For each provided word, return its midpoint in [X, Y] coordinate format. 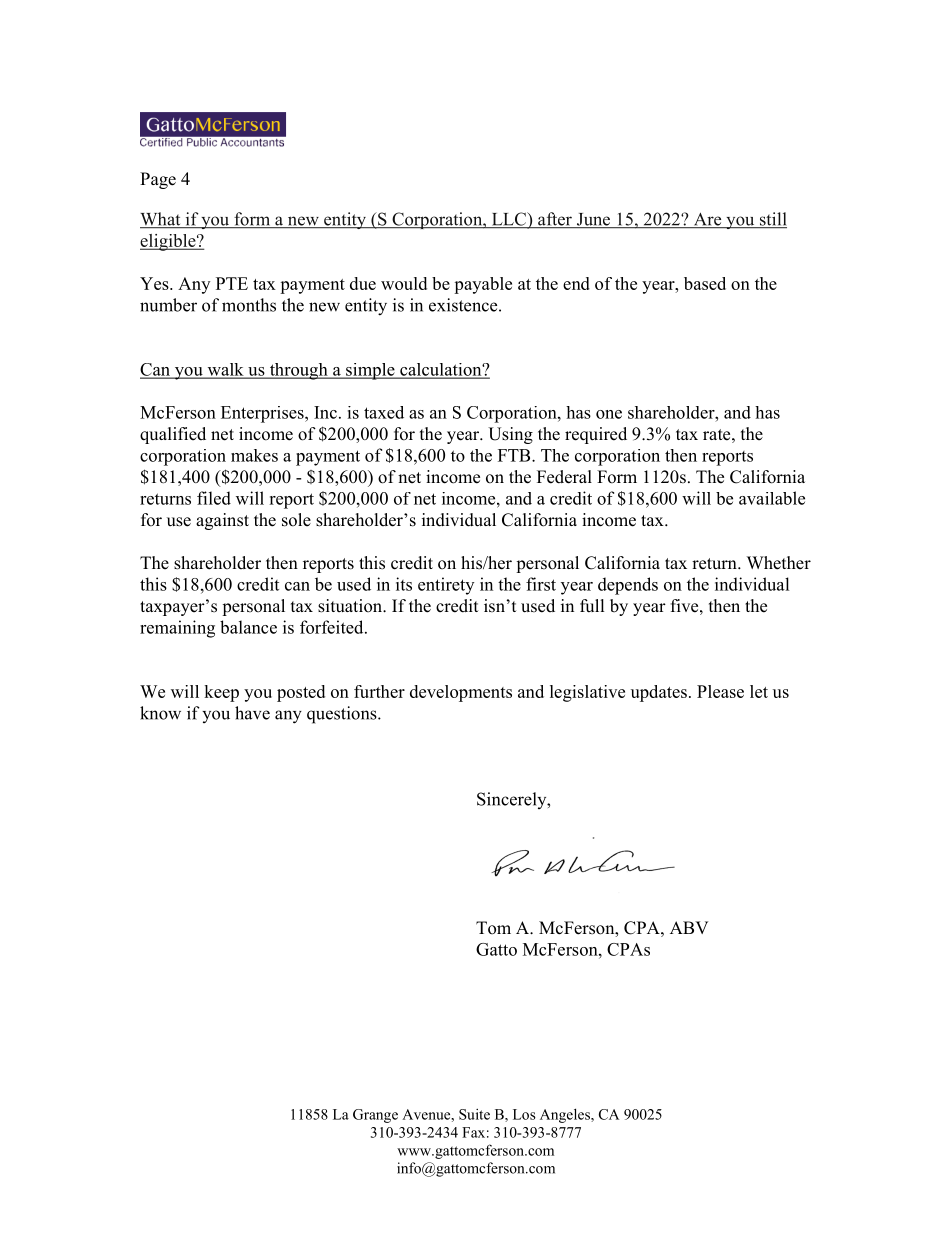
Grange [375, 1116]
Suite [474, 1114]
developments [461, 693]
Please [720, 691]
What [161, 220]
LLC [509, 220]
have [252, 713]
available [772, 498]
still [772, 220]
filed [214, 498]
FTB [515, 455]
